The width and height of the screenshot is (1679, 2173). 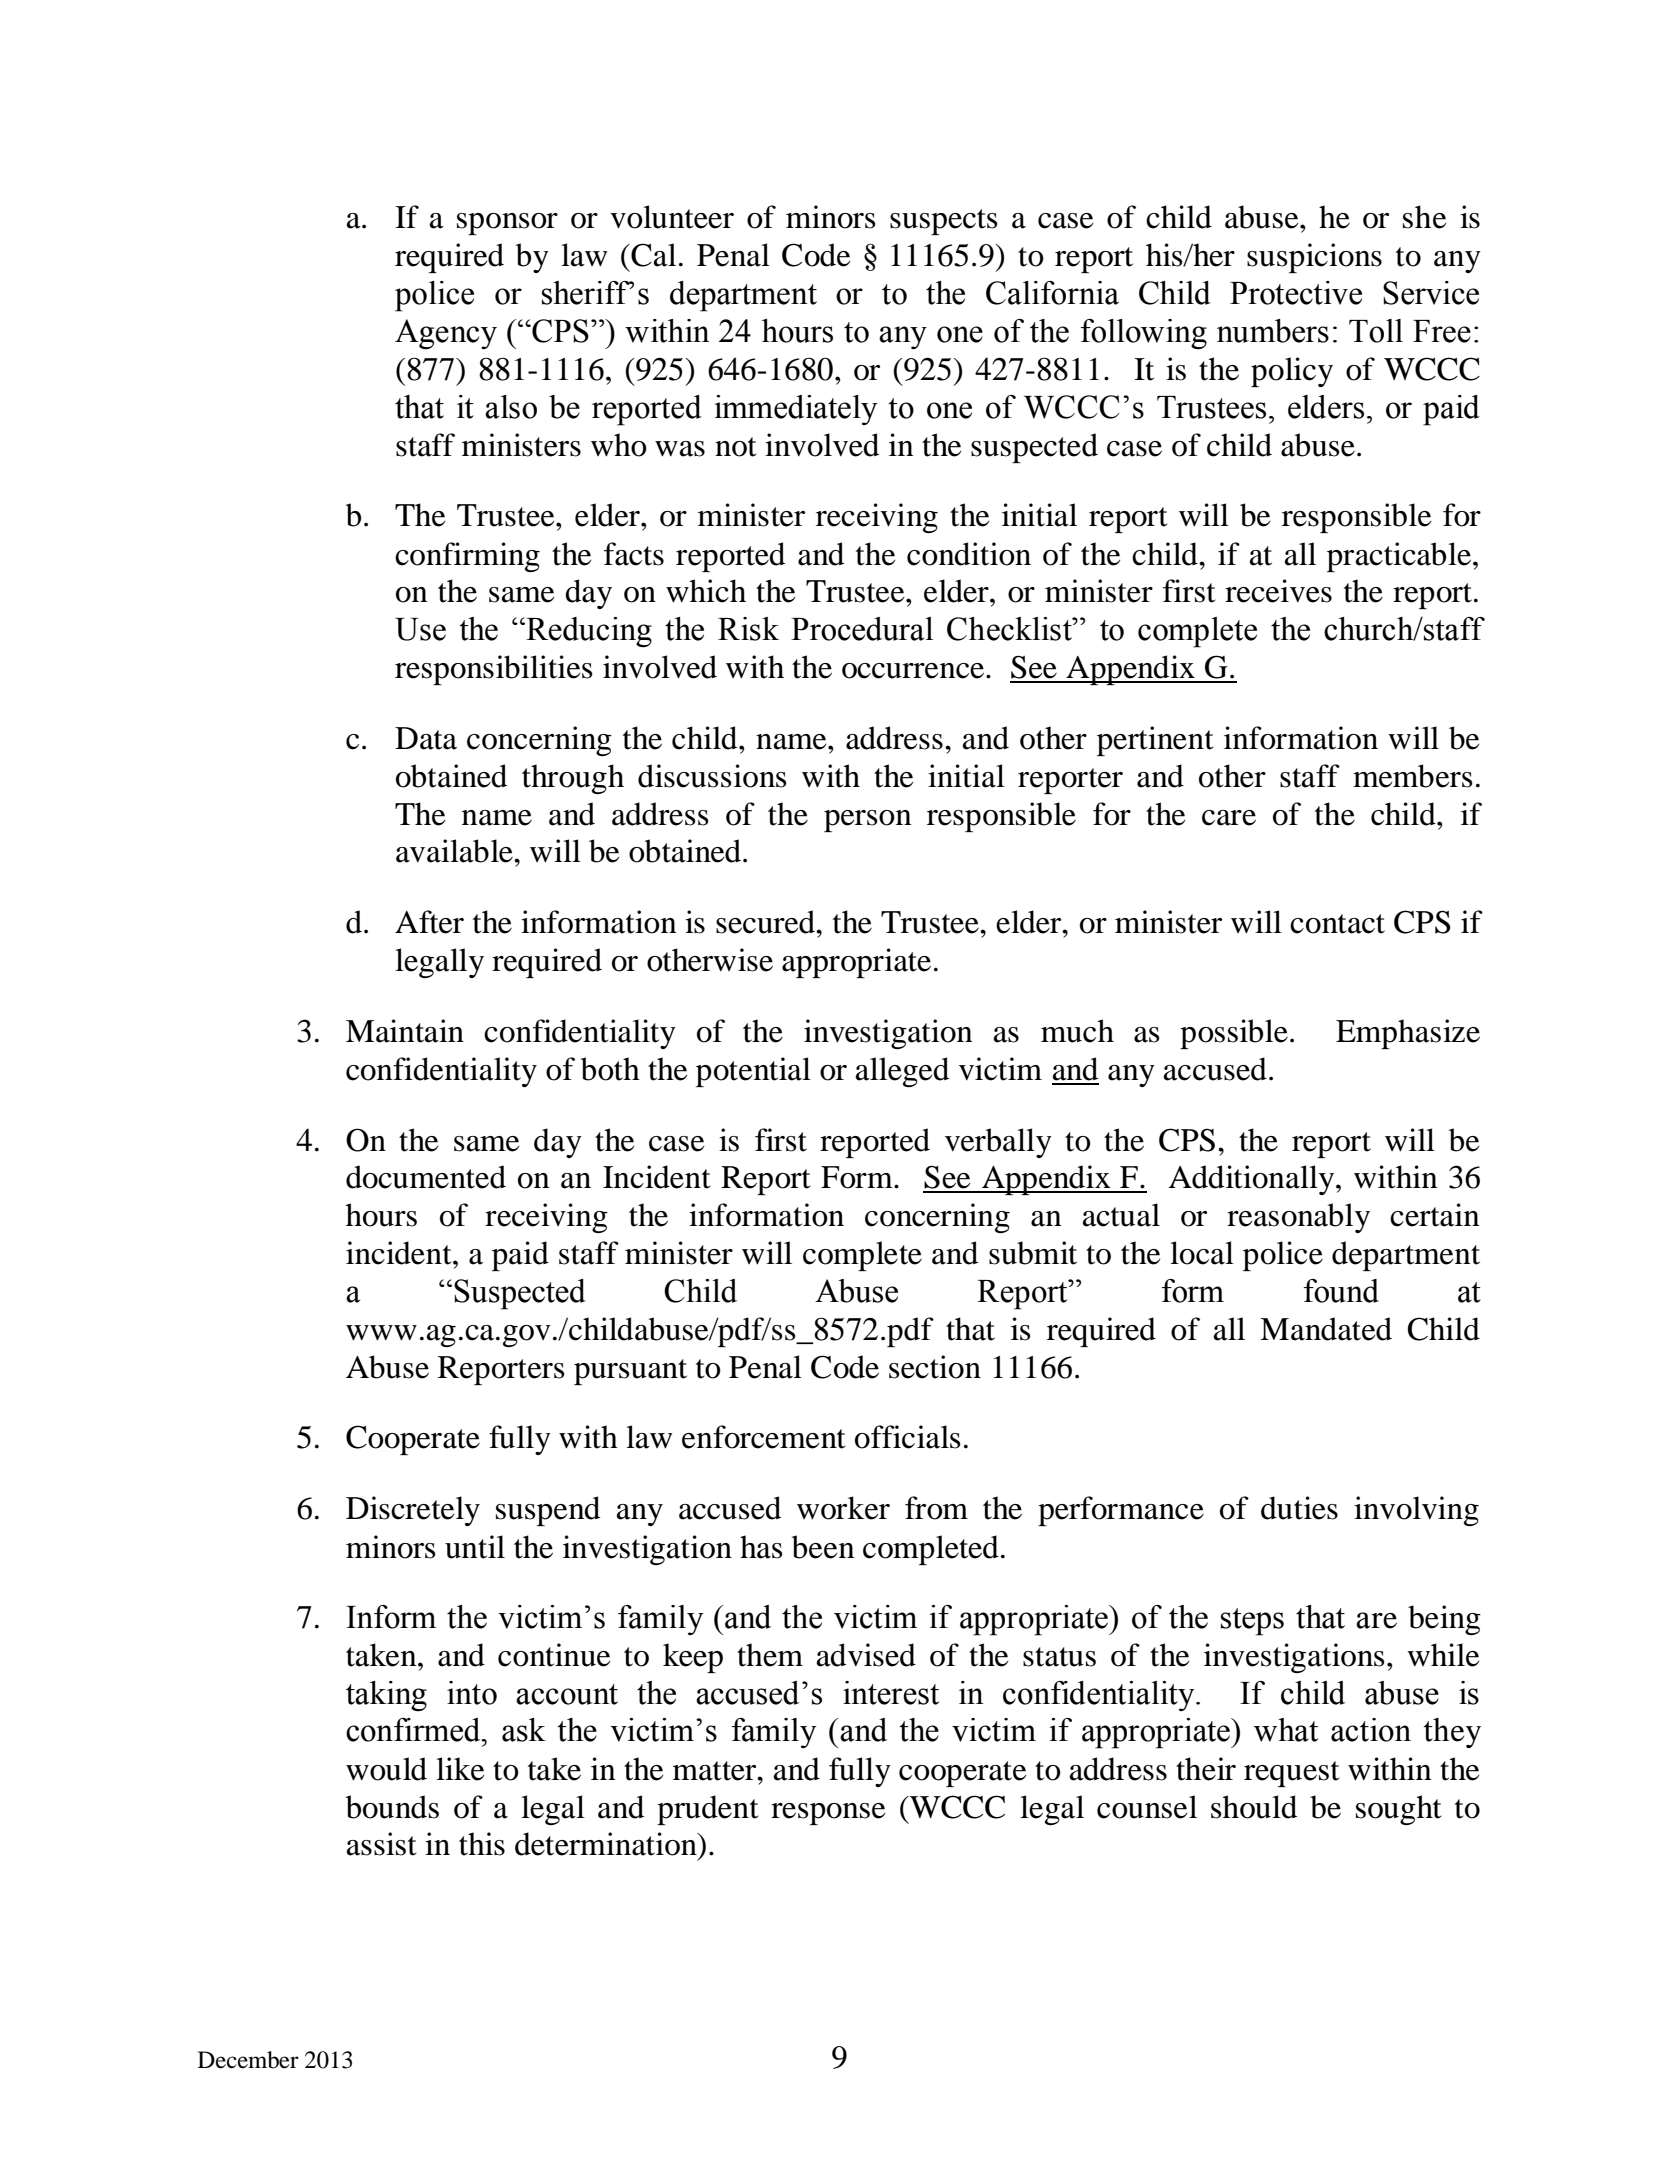 I want to click on Discretely, so click(x=413, y=1511).
